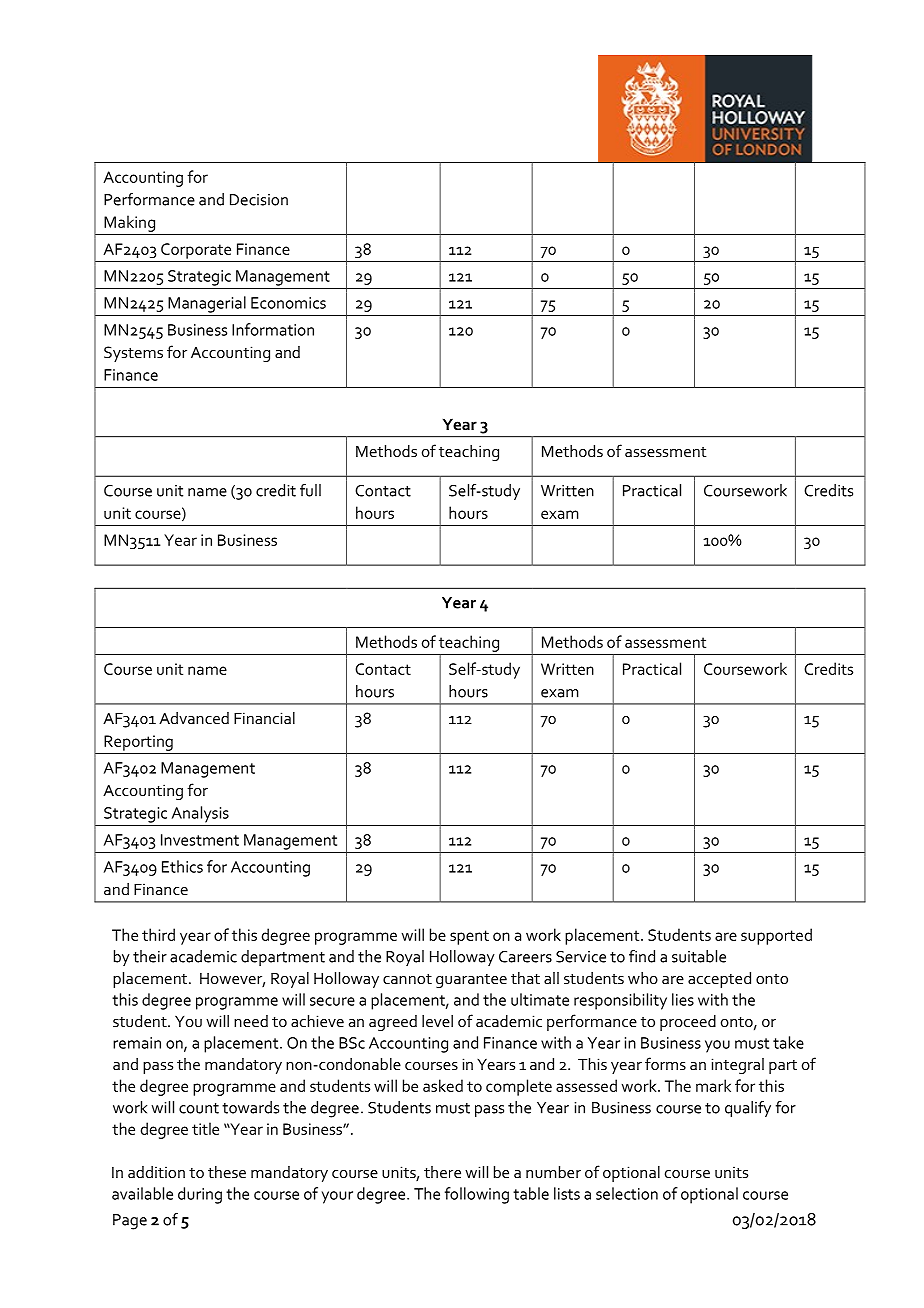 The height and width of the image is (1308, 924). What do you see at coordinates (196, 251) in the image?
I see `Corporate` at bounding box center [196, 251].
